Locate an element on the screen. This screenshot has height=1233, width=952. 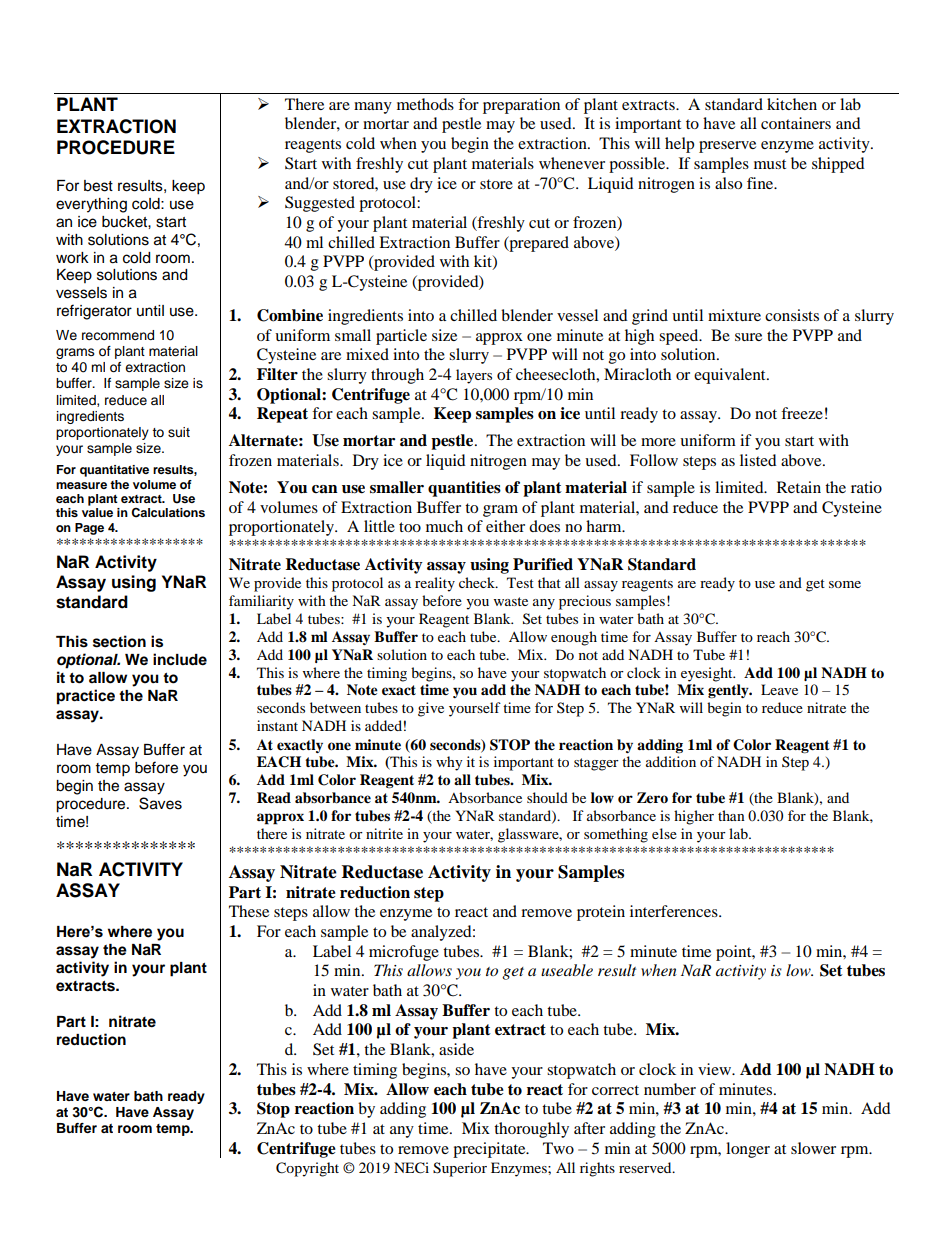
waste is located at coordinates (511, 601).
